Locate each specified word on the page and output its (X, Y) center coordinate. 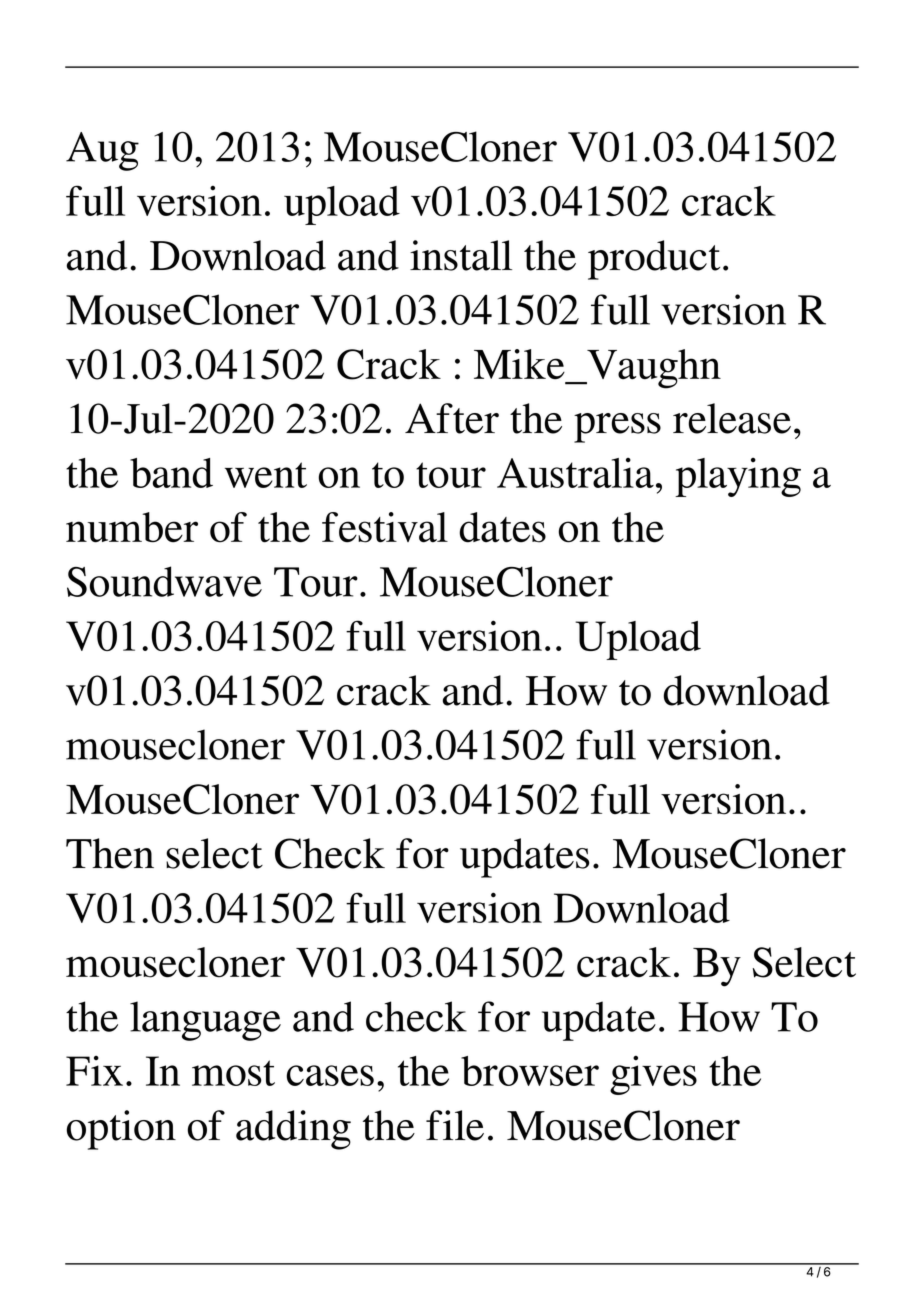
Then (110, 853)
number (132, 527)
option (121, 1130)
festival (385, 527)
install (461, 255)
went (266, 475)
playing (738, 477)
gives (653, 1075)
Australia (575, 473)
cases (330, 1075)
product (654, 260)
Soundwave (164, 581)
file (455, 1125)
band (171, 473)
